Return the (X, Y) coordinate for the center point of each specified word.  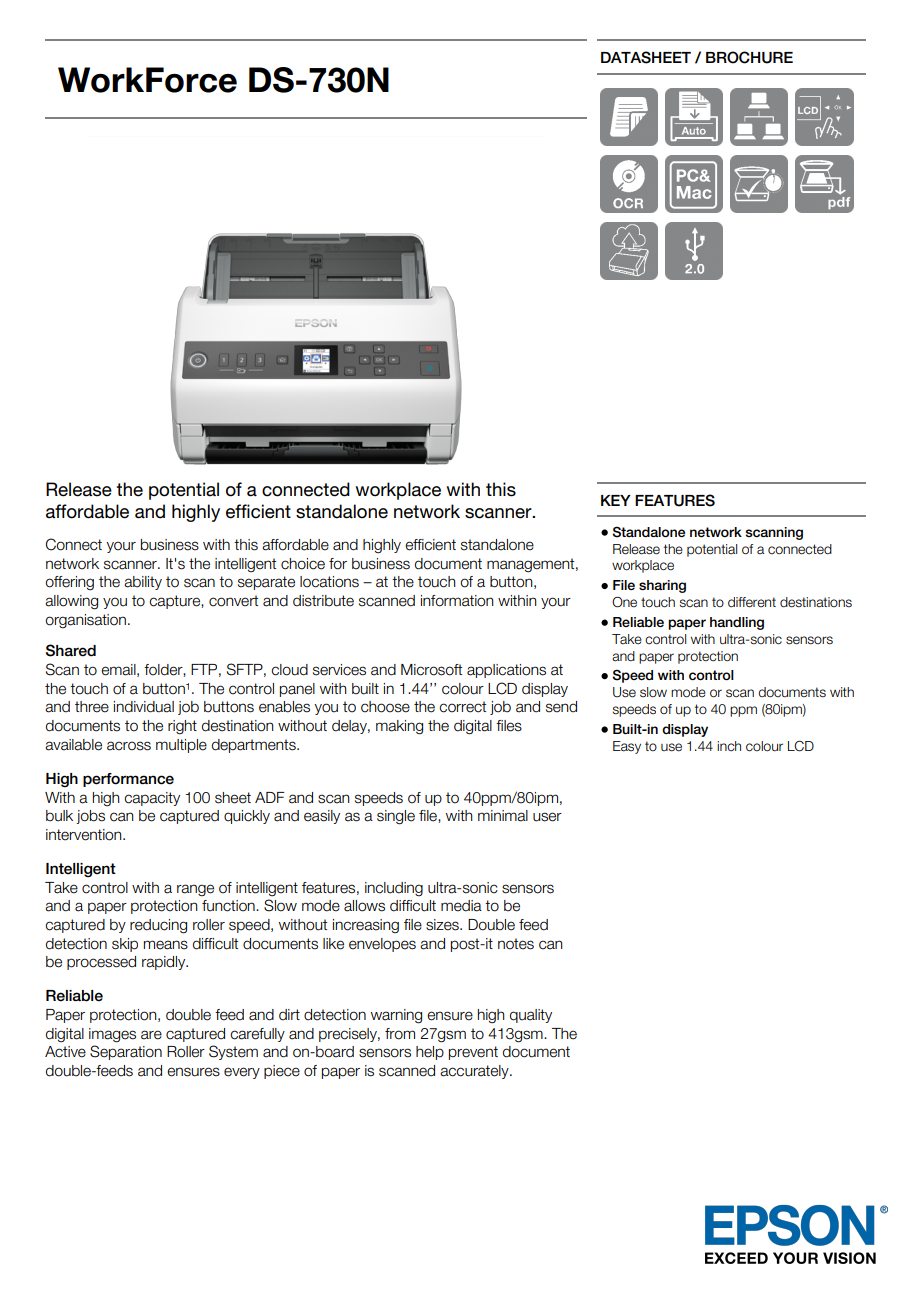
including (394, 889)
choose (385, 707)
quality (531, 1016)
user (547, 817)
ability (143, 583)
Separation (126, 1052)
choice (303, 564)
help (430, 1053)
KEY (616, 500)
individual (144, 707)
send (561, 707)
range (195, 890)
